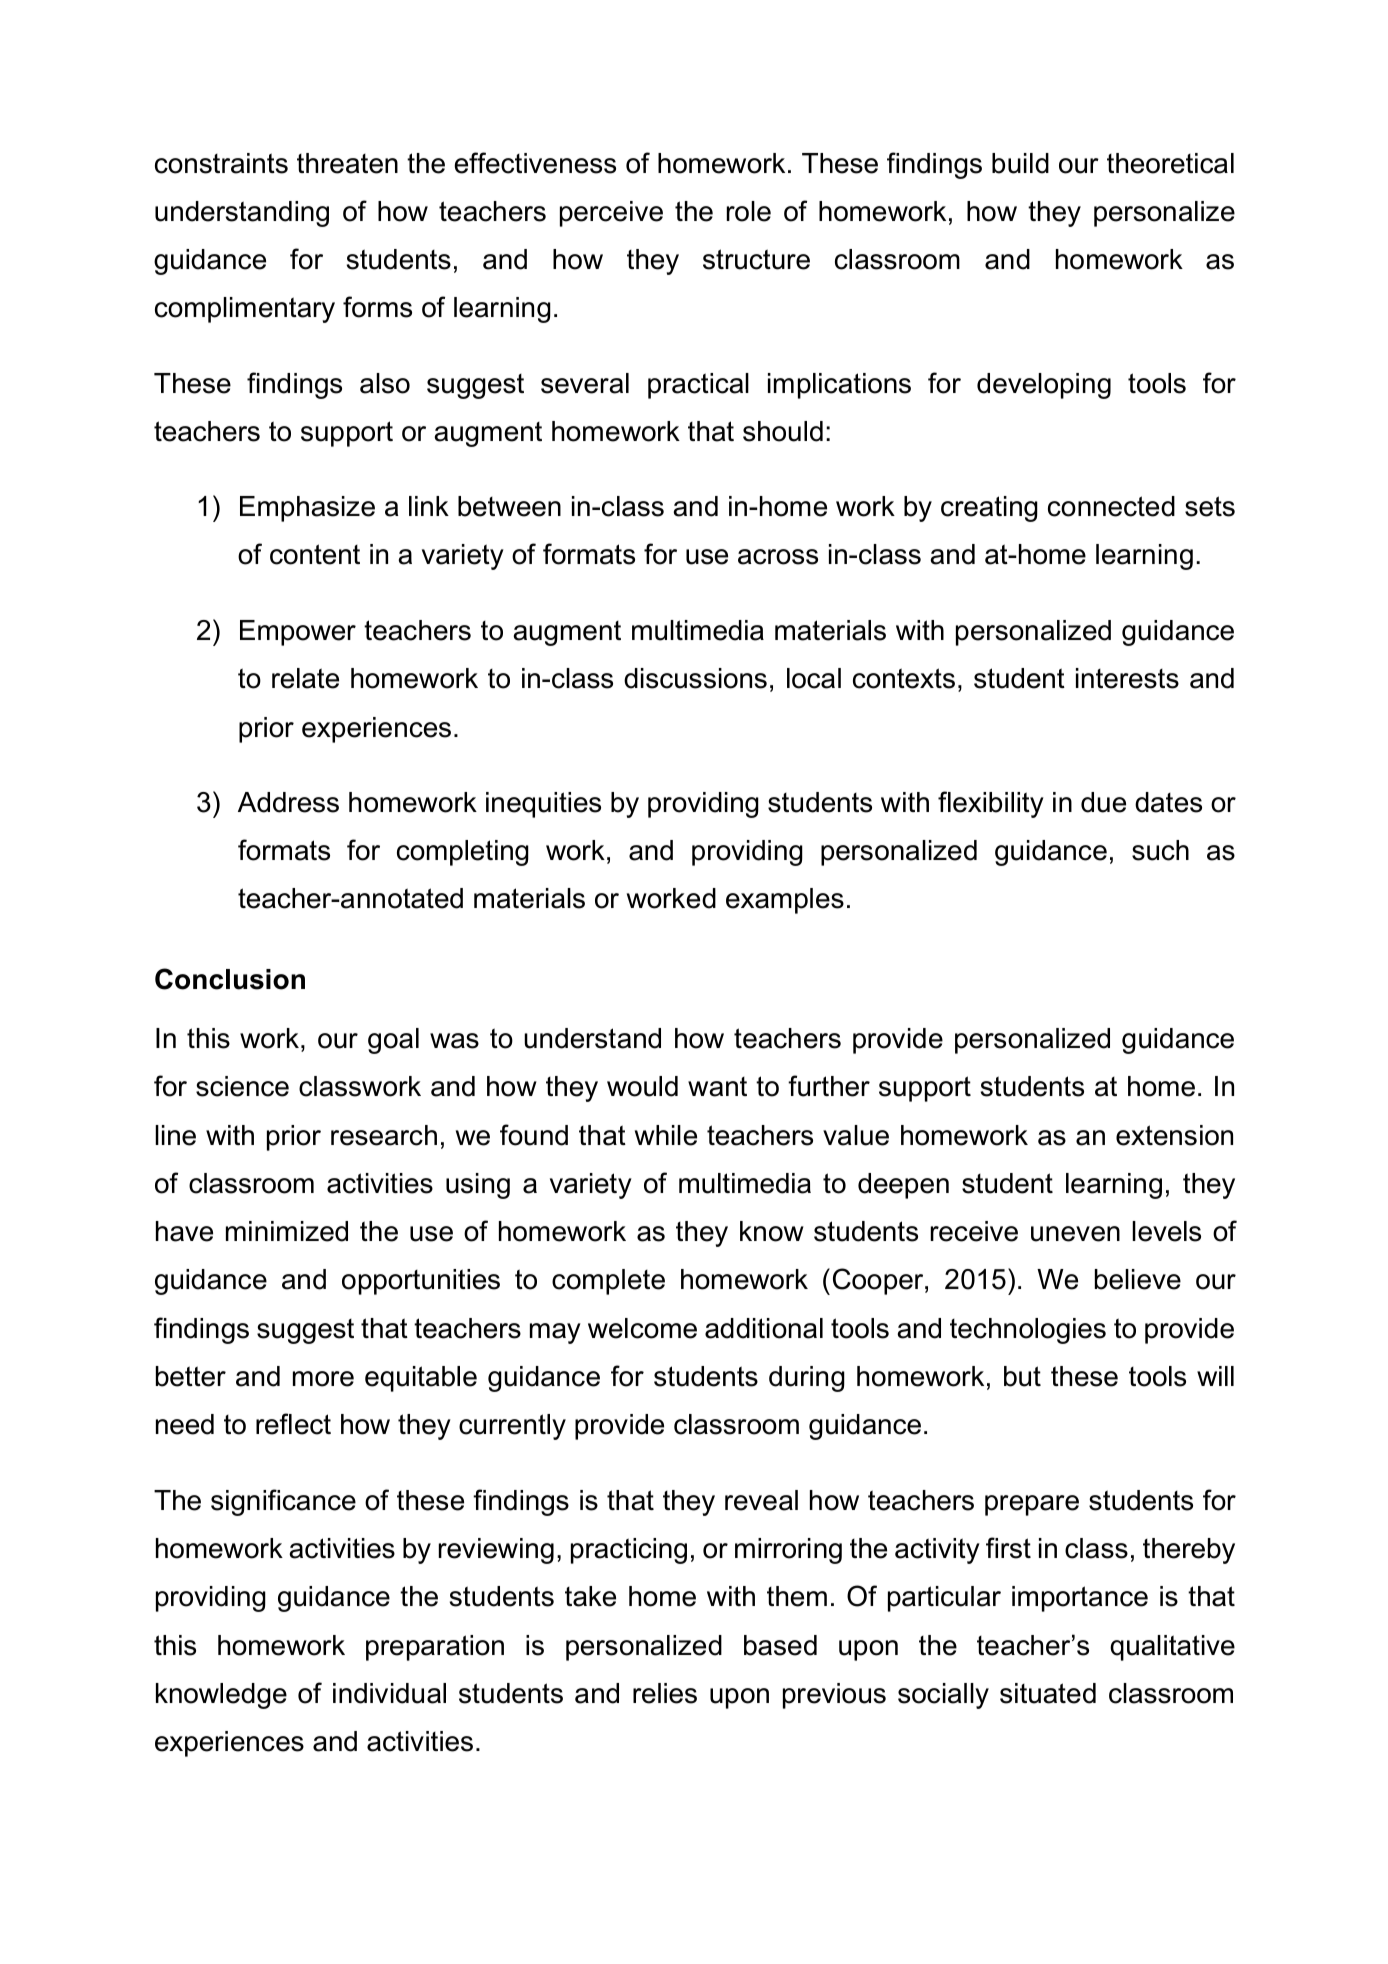  What do you see at coordinates (287, 1231) in the image?
I see `minimized` at bounding box center [287, 1231].
